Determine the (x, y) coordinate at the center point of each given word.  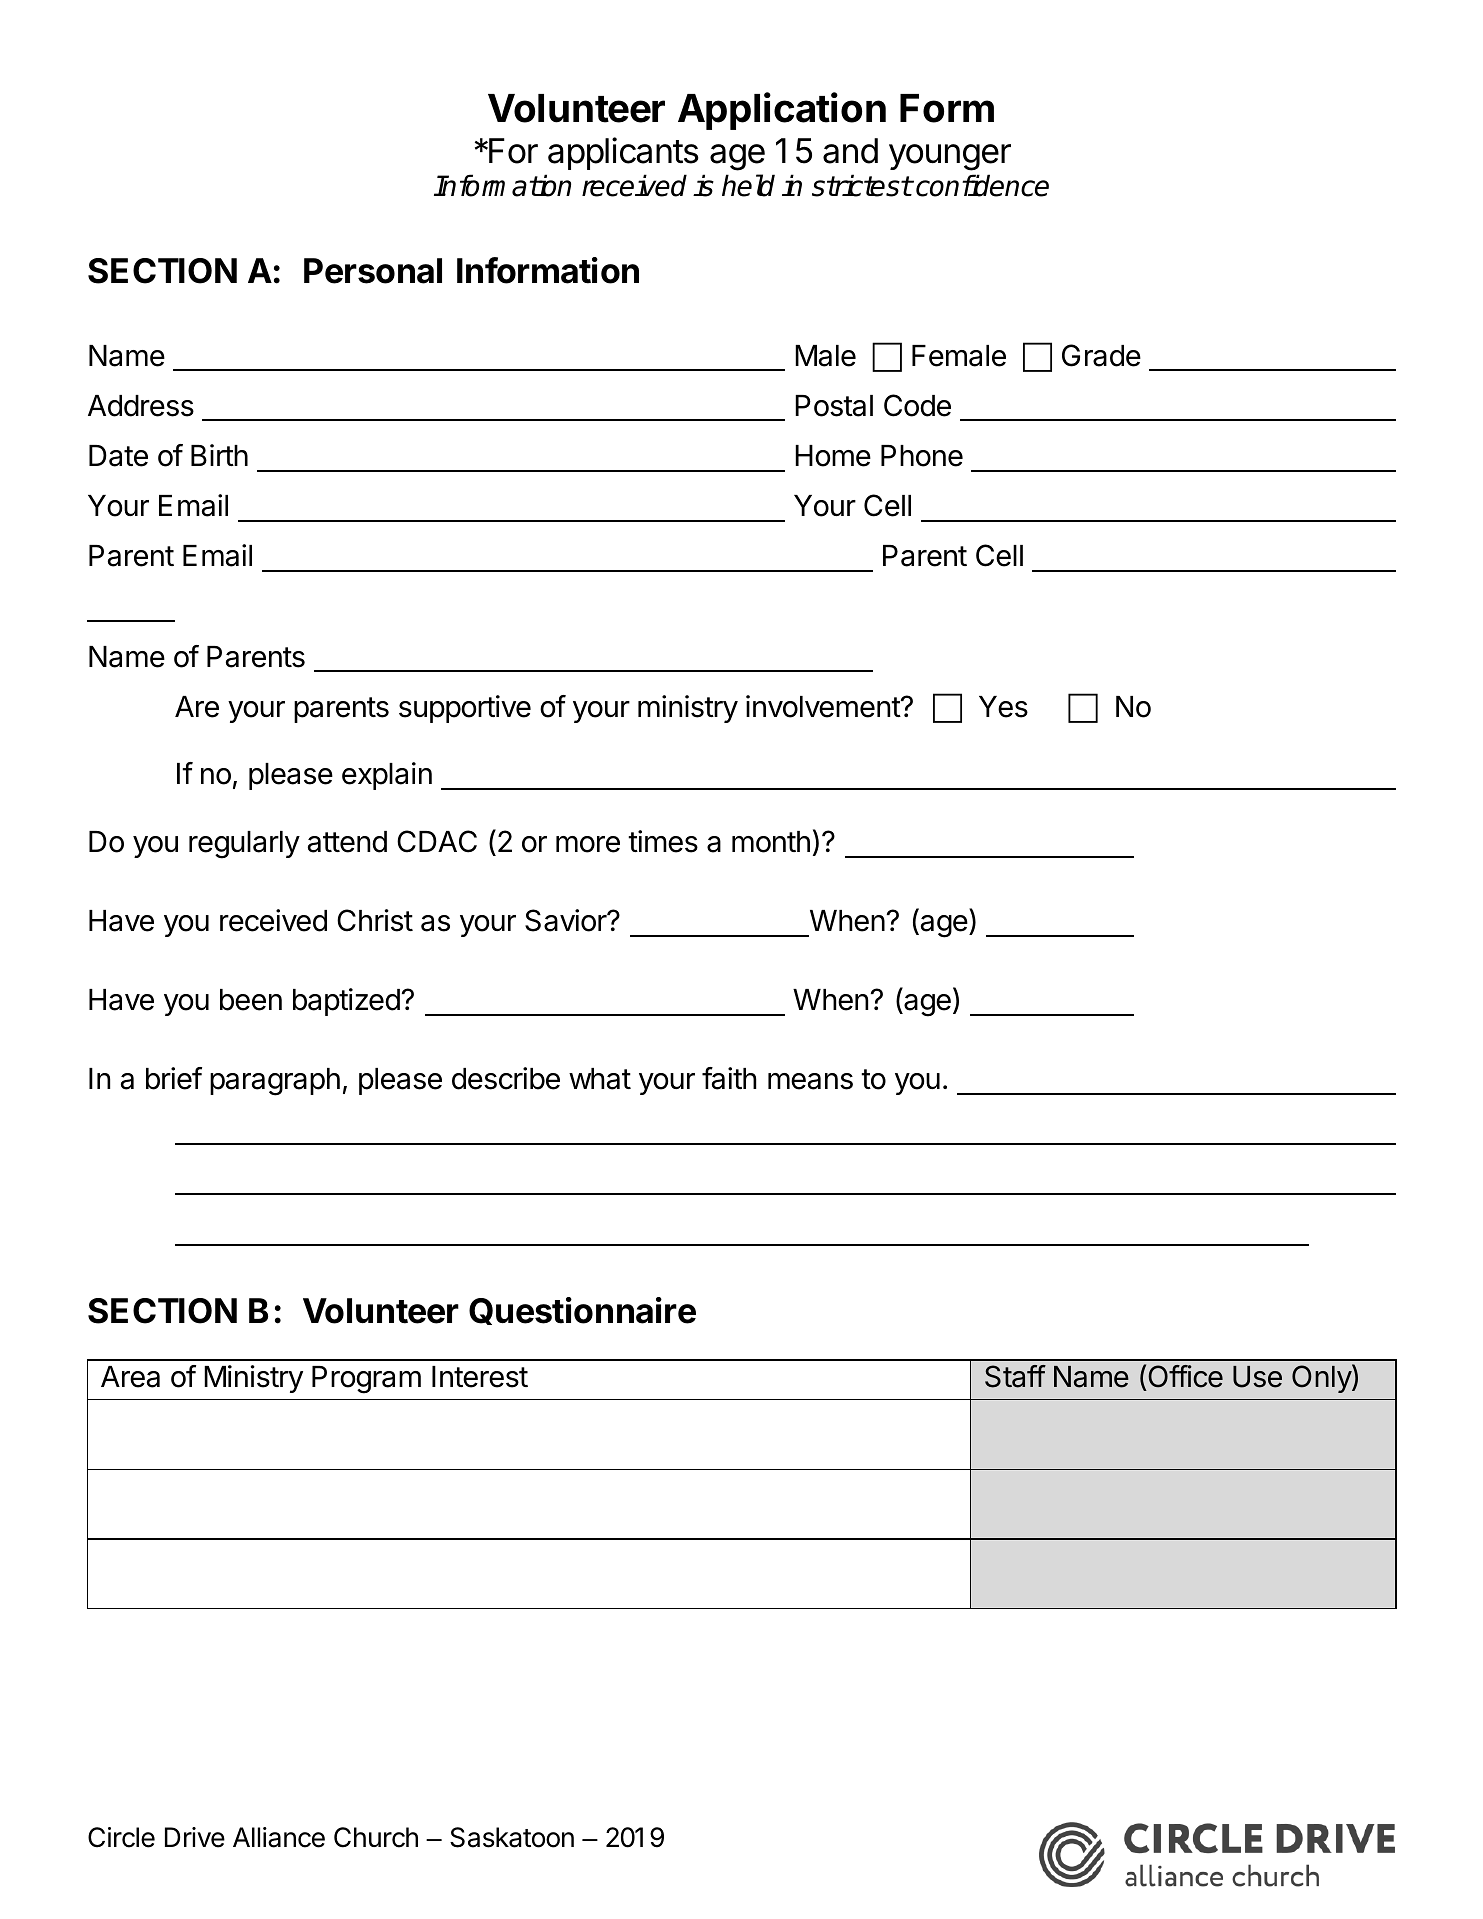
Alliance (279, 1837)
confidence (982, 185)
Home (833, 456)
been (251, 1000)
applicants (623, 153)
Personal (373, 271)
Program (366, 1380)
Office (1185, 1376)
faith (729, 1078)
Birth (219, 455)
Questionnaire (582, 1311)
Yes (1003, 707)
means (810, 1081)
